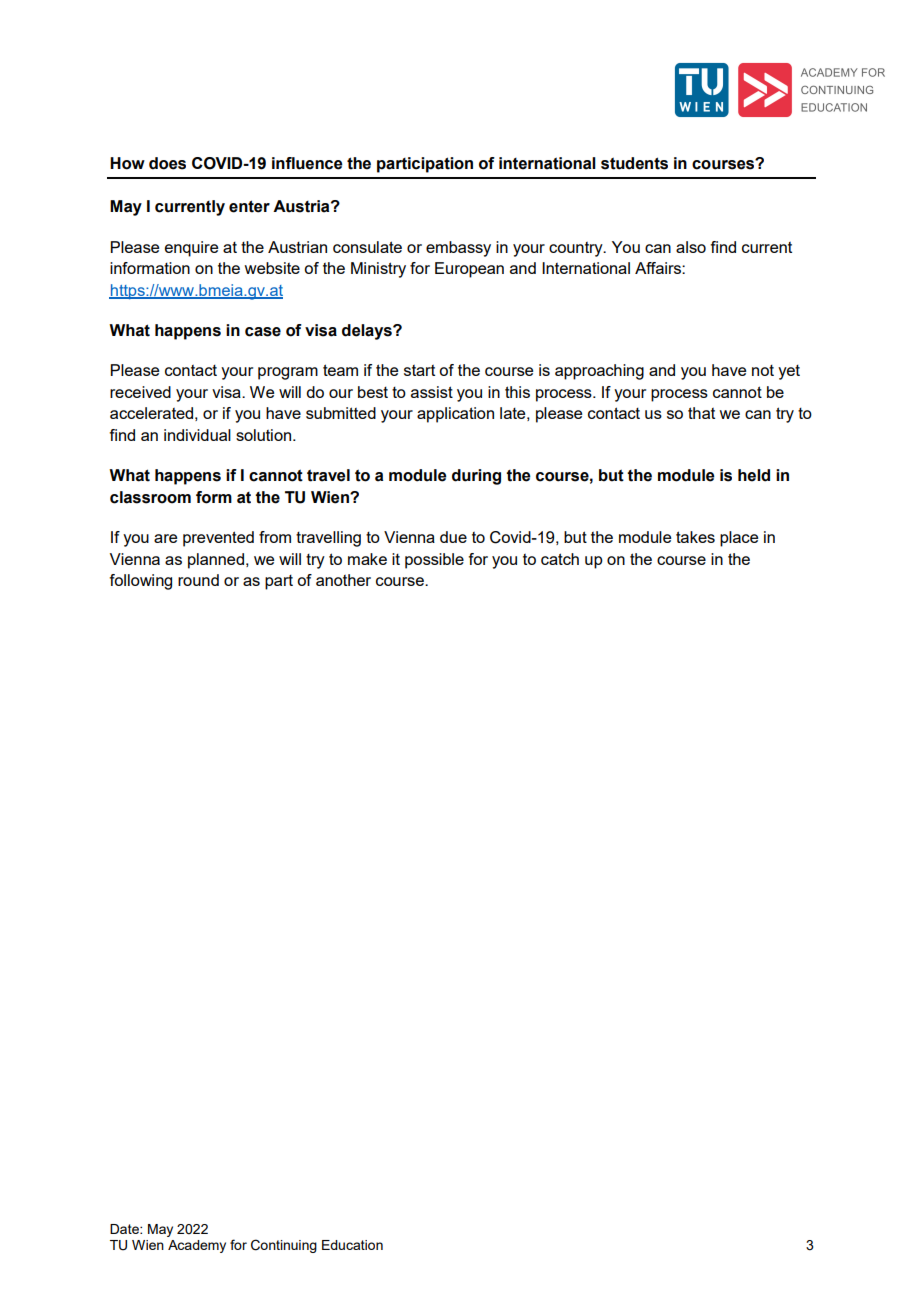 The image size is (924, 1308). I want to click on Continuing, so click(284, 1246).
